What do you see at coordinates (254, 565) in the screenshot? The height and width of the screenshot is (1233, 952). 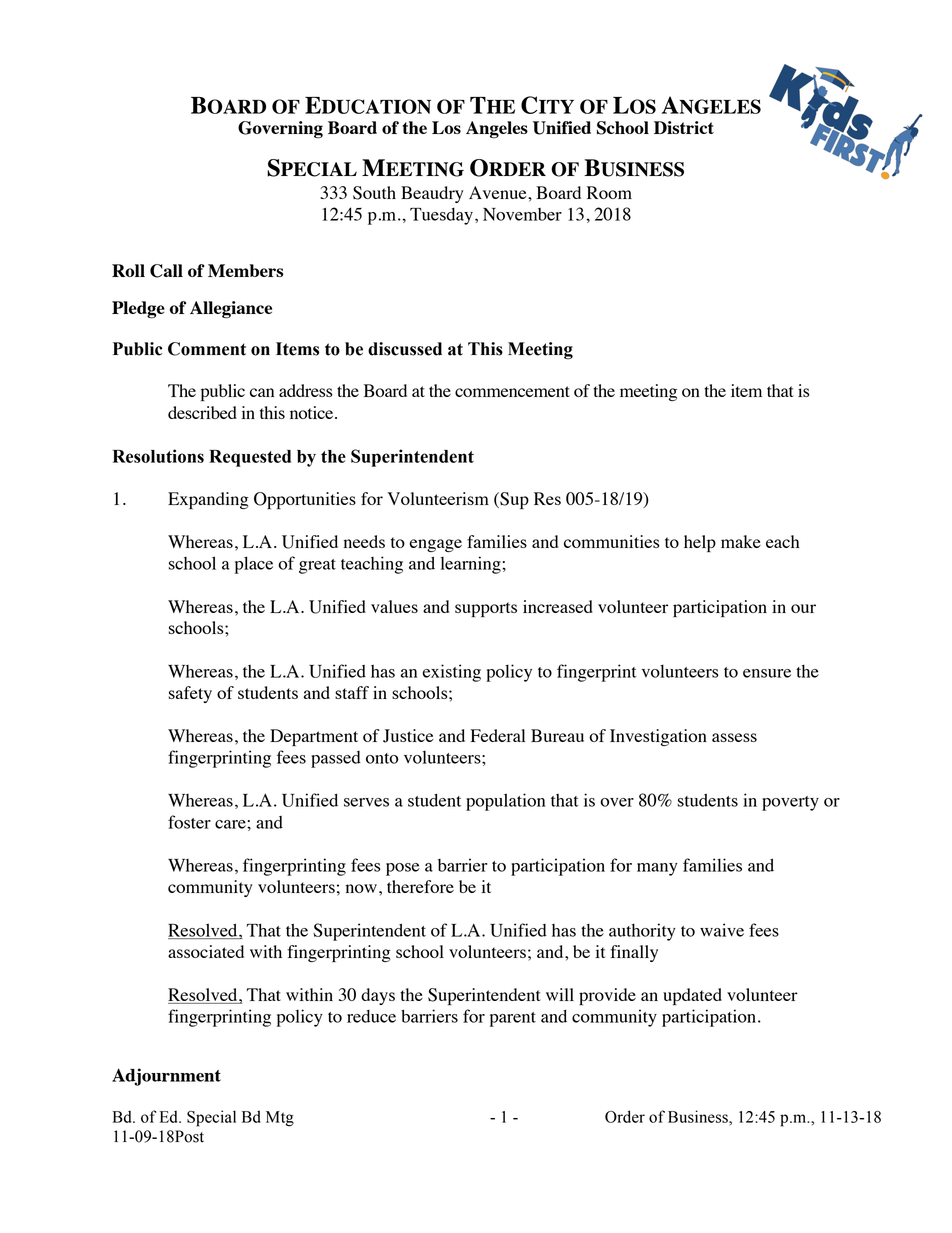 I see `place` at bounding box center [254, 565].
